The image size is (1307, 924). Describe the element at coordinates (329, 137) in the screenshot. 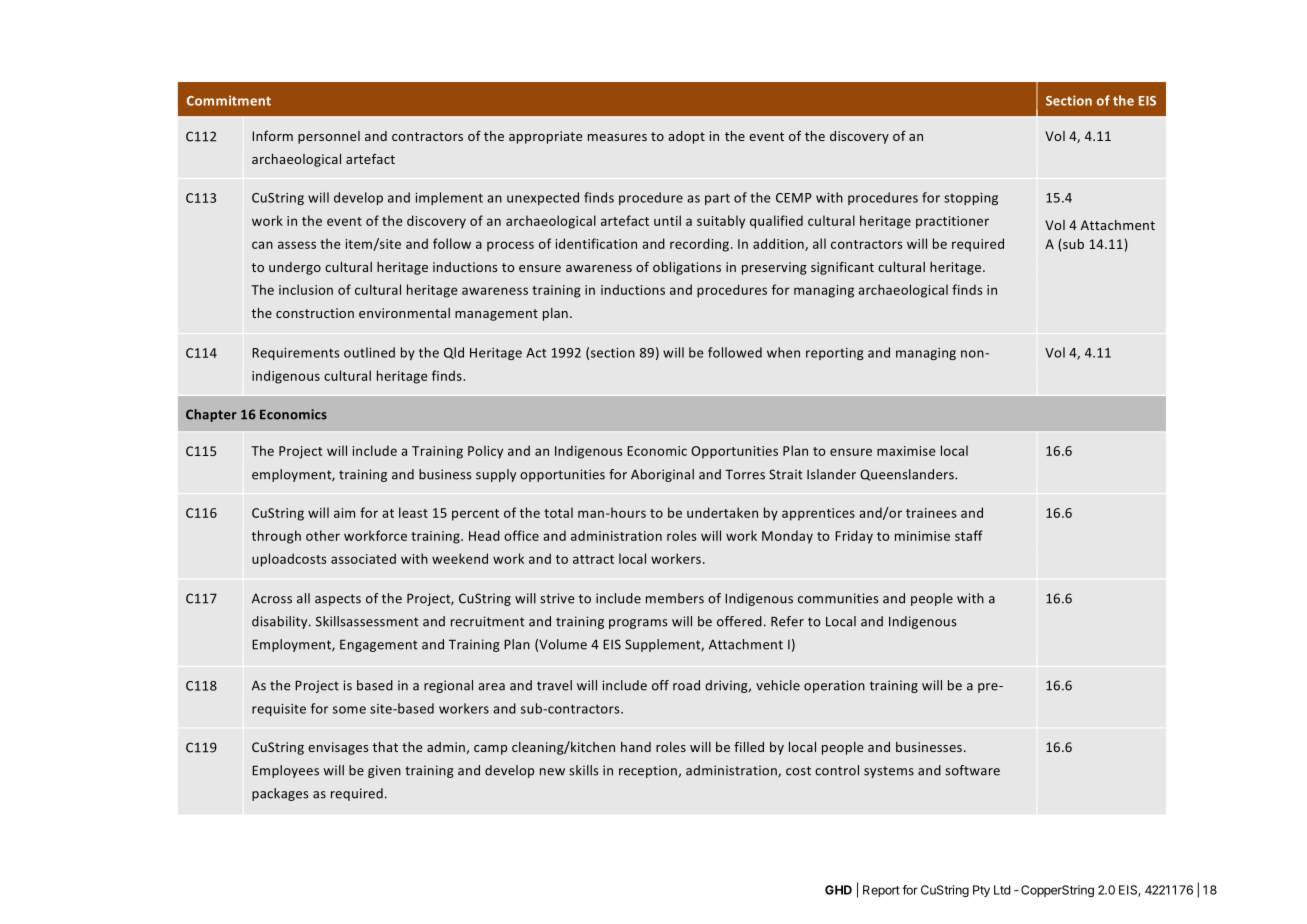

I see `personnel` at that location.
